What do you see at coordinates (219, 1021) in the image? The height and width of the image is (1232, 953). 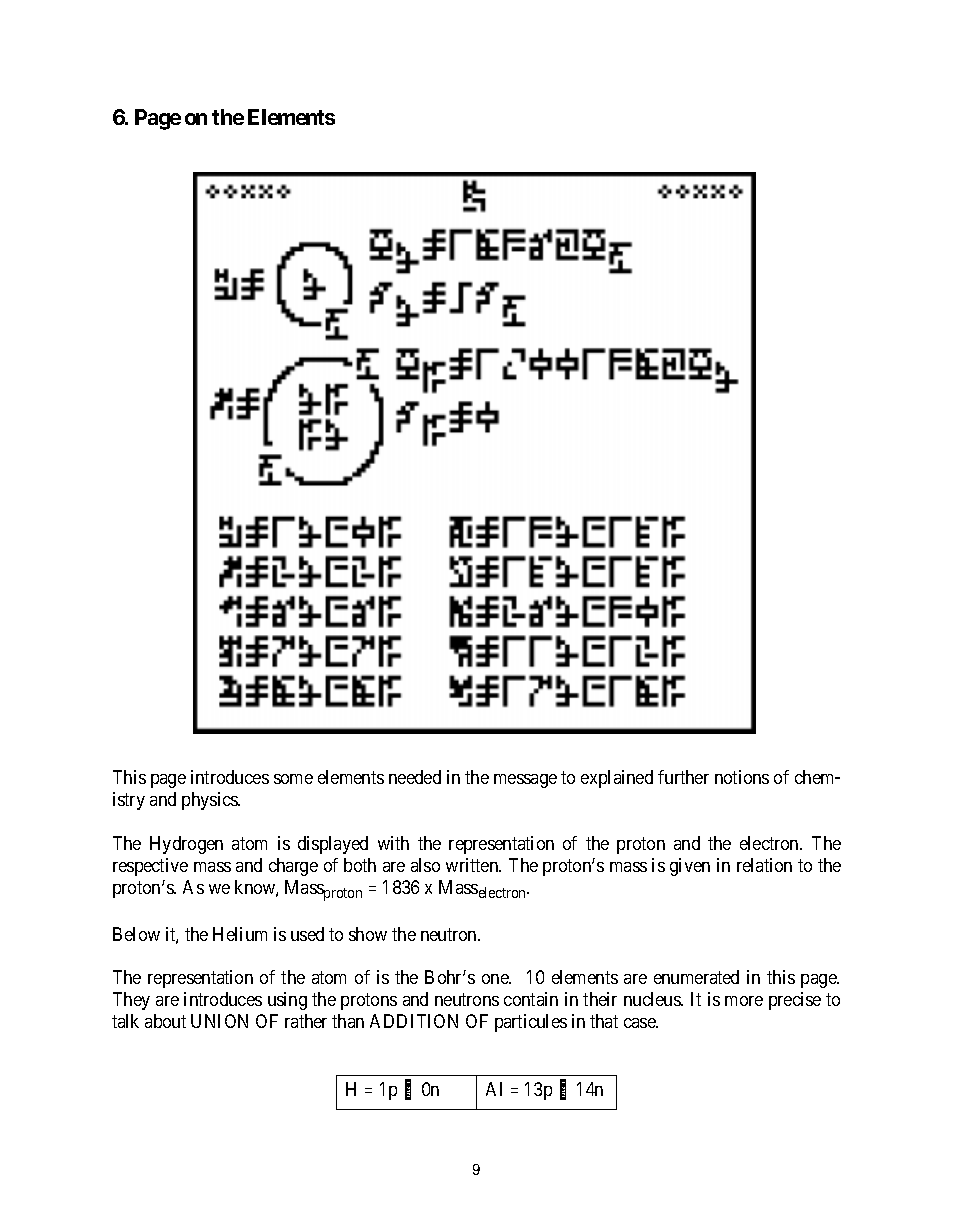 I see `UNION` at bounding box center [219, 1021].
